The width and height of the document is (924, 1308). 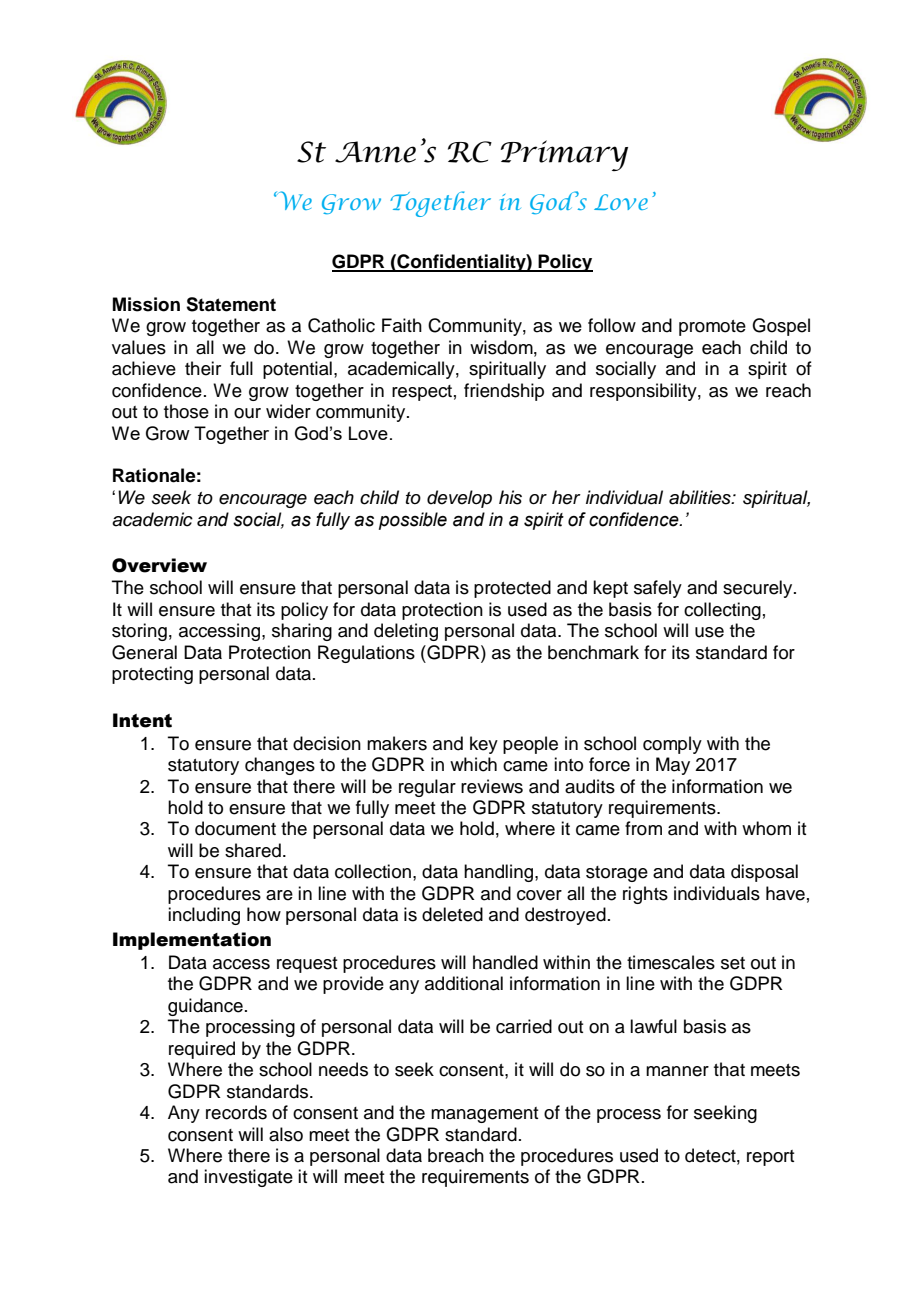 I want to click on document, so click(x=235, y=828).
